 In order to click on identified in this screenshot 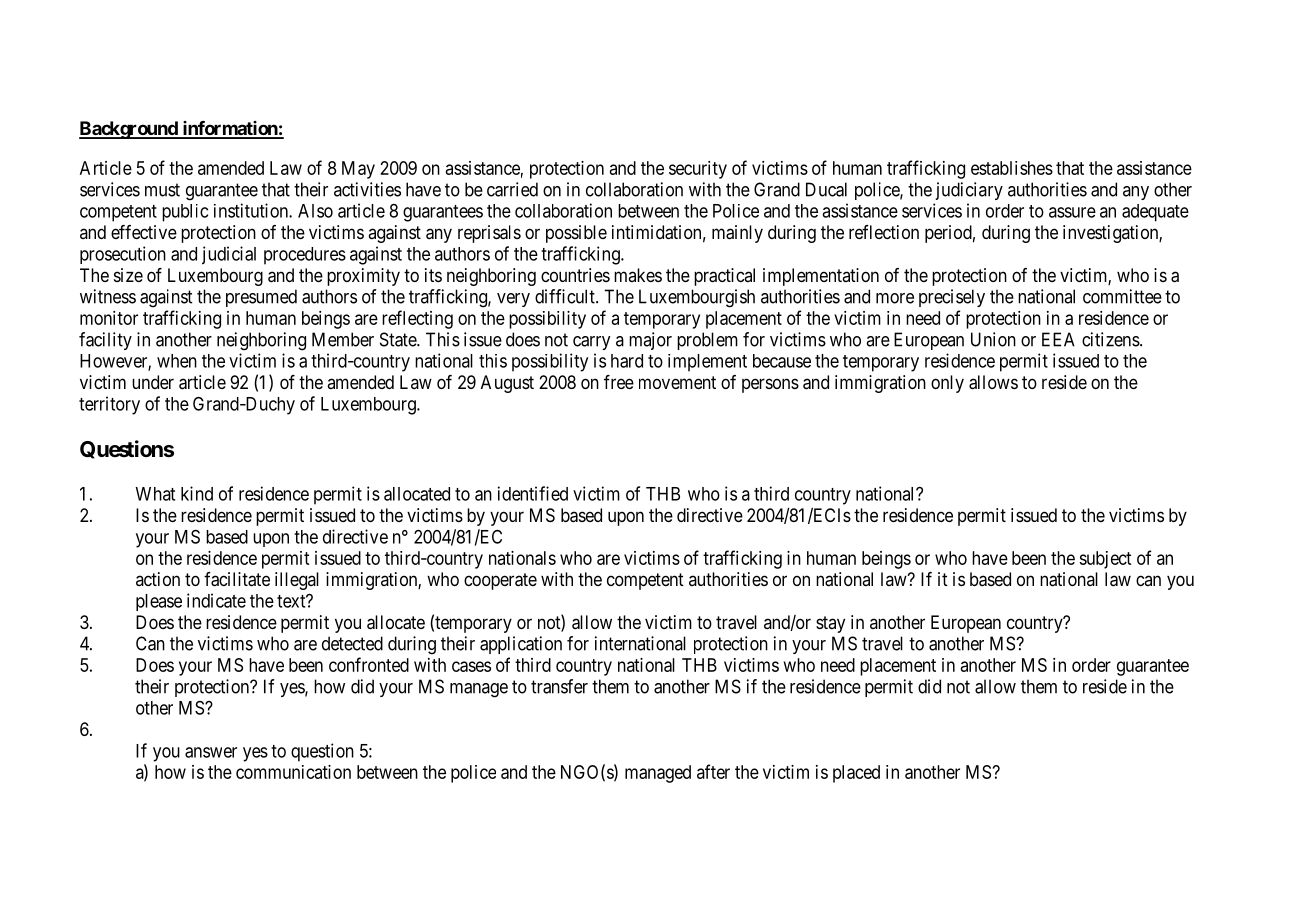, I will do `click(533, 493)`.
